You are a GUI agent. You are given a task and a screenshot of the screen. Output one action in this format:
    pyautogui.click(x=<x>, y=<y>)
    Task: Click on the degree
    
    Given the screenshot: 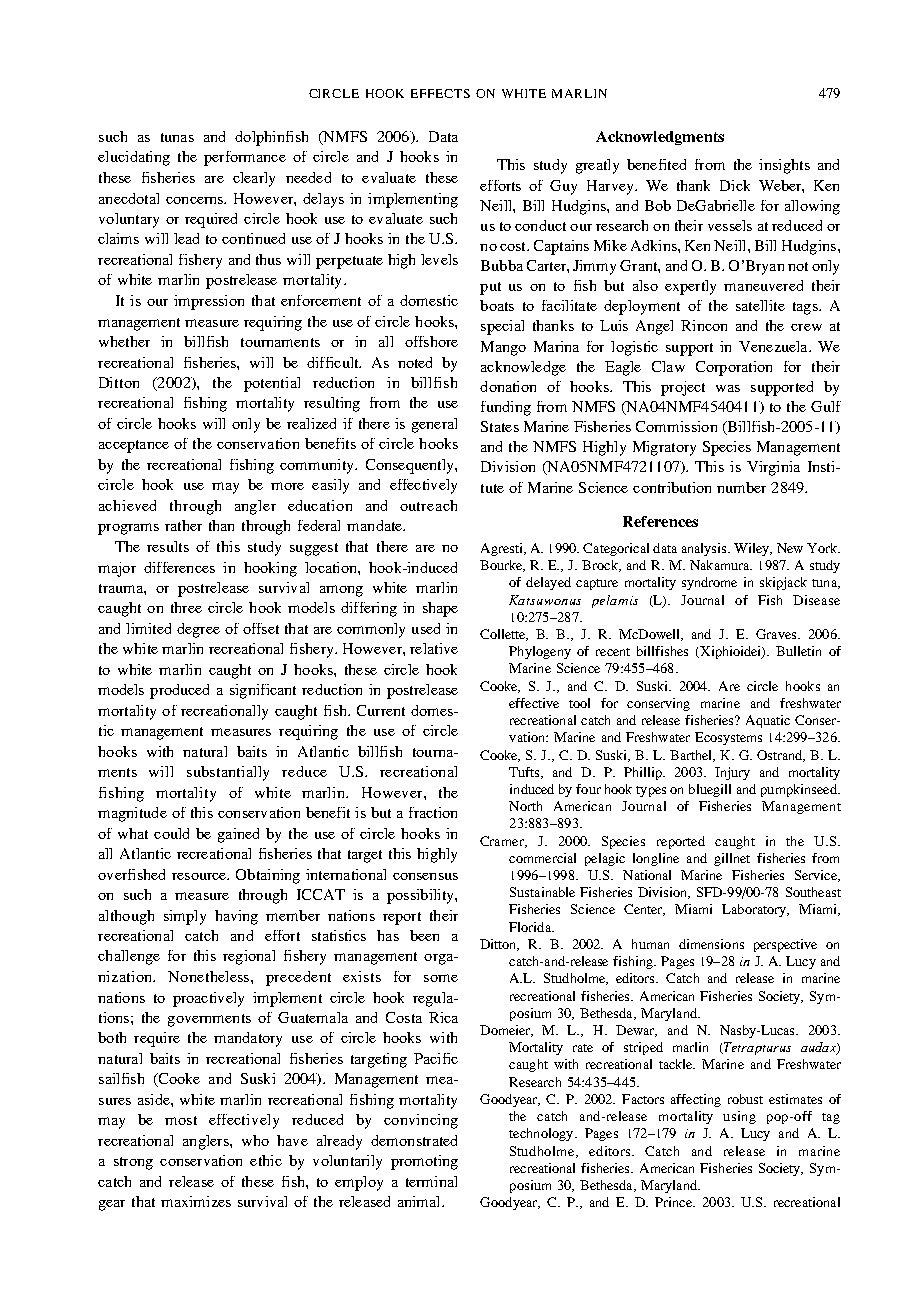 What is the action you would take?
    pyautogui.click(x=198, y=630)
